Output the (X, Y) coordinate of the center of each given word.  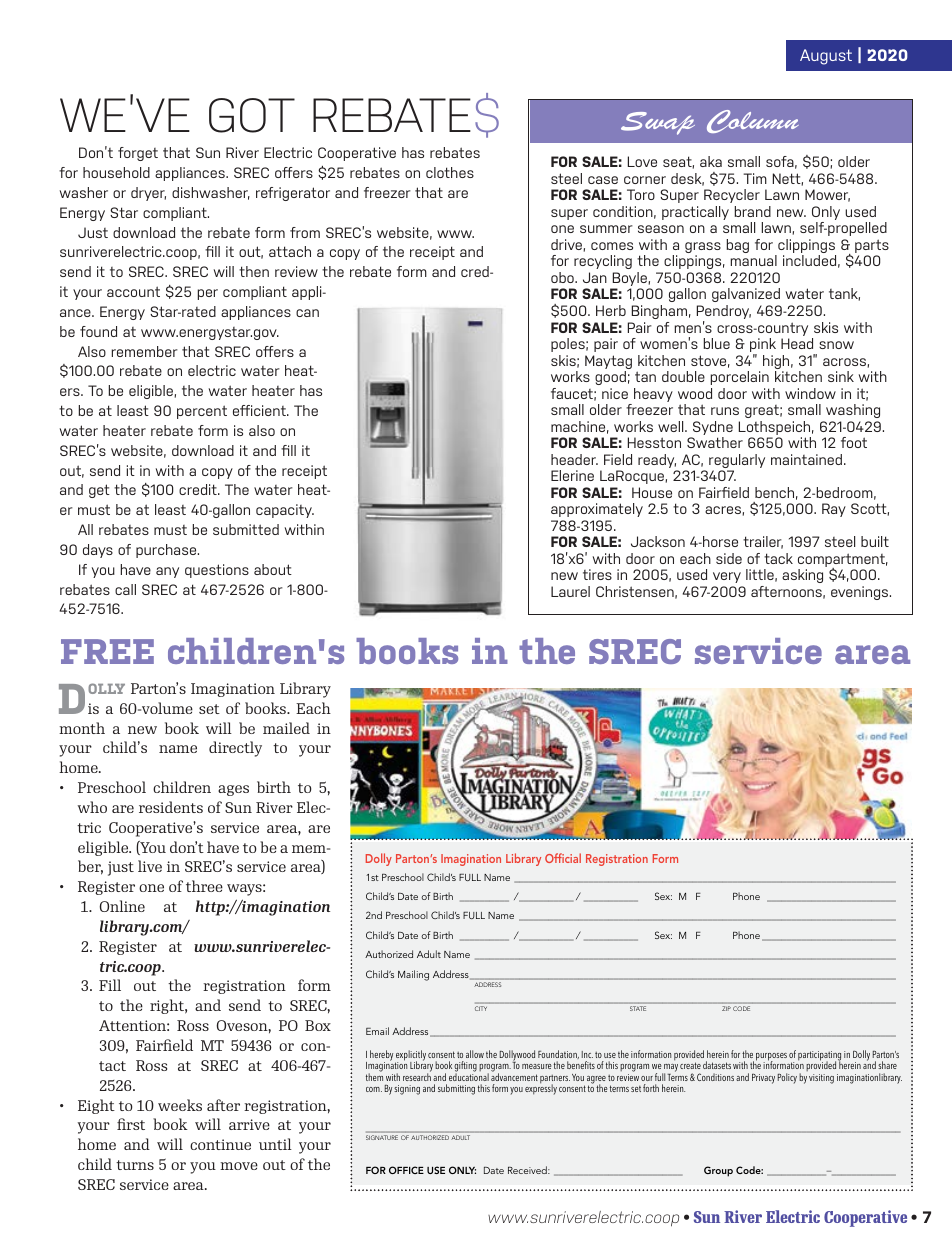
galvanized (746, 297)
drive (567, 245)
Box (318, 1025)
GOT (252, 115)
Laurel (570, 591)
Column (753, 121)
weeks (180, 1105)
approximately (597, 510)
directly (235, 749)
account (133, 291)
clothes (450, 172)
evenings (861, 593)
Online (122, 906)
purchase (167, 551)
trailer (763, 542)
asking (802, 576)
